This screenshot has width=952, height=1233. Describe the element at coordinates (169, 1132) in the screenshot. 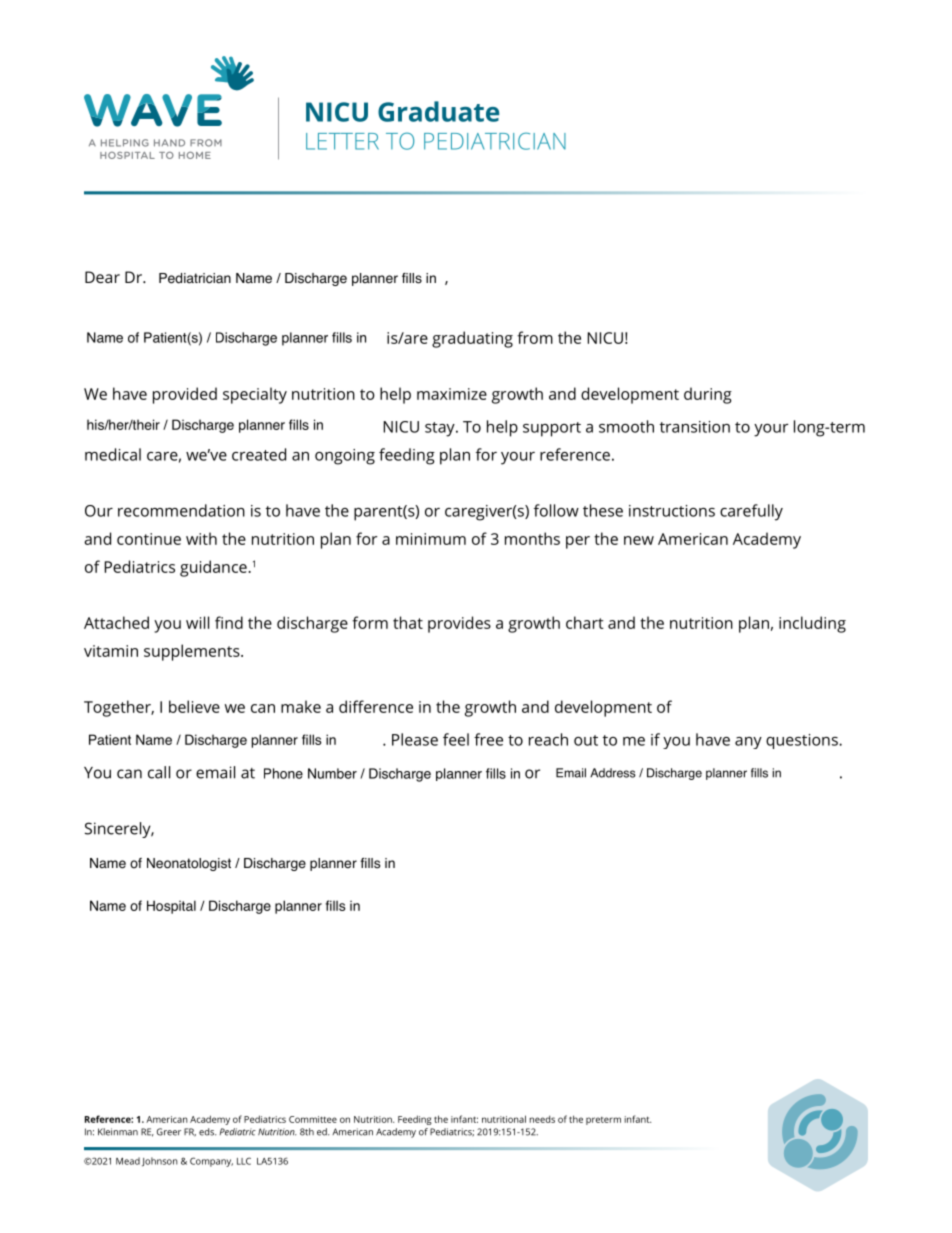

I see `Greer` at that location.
